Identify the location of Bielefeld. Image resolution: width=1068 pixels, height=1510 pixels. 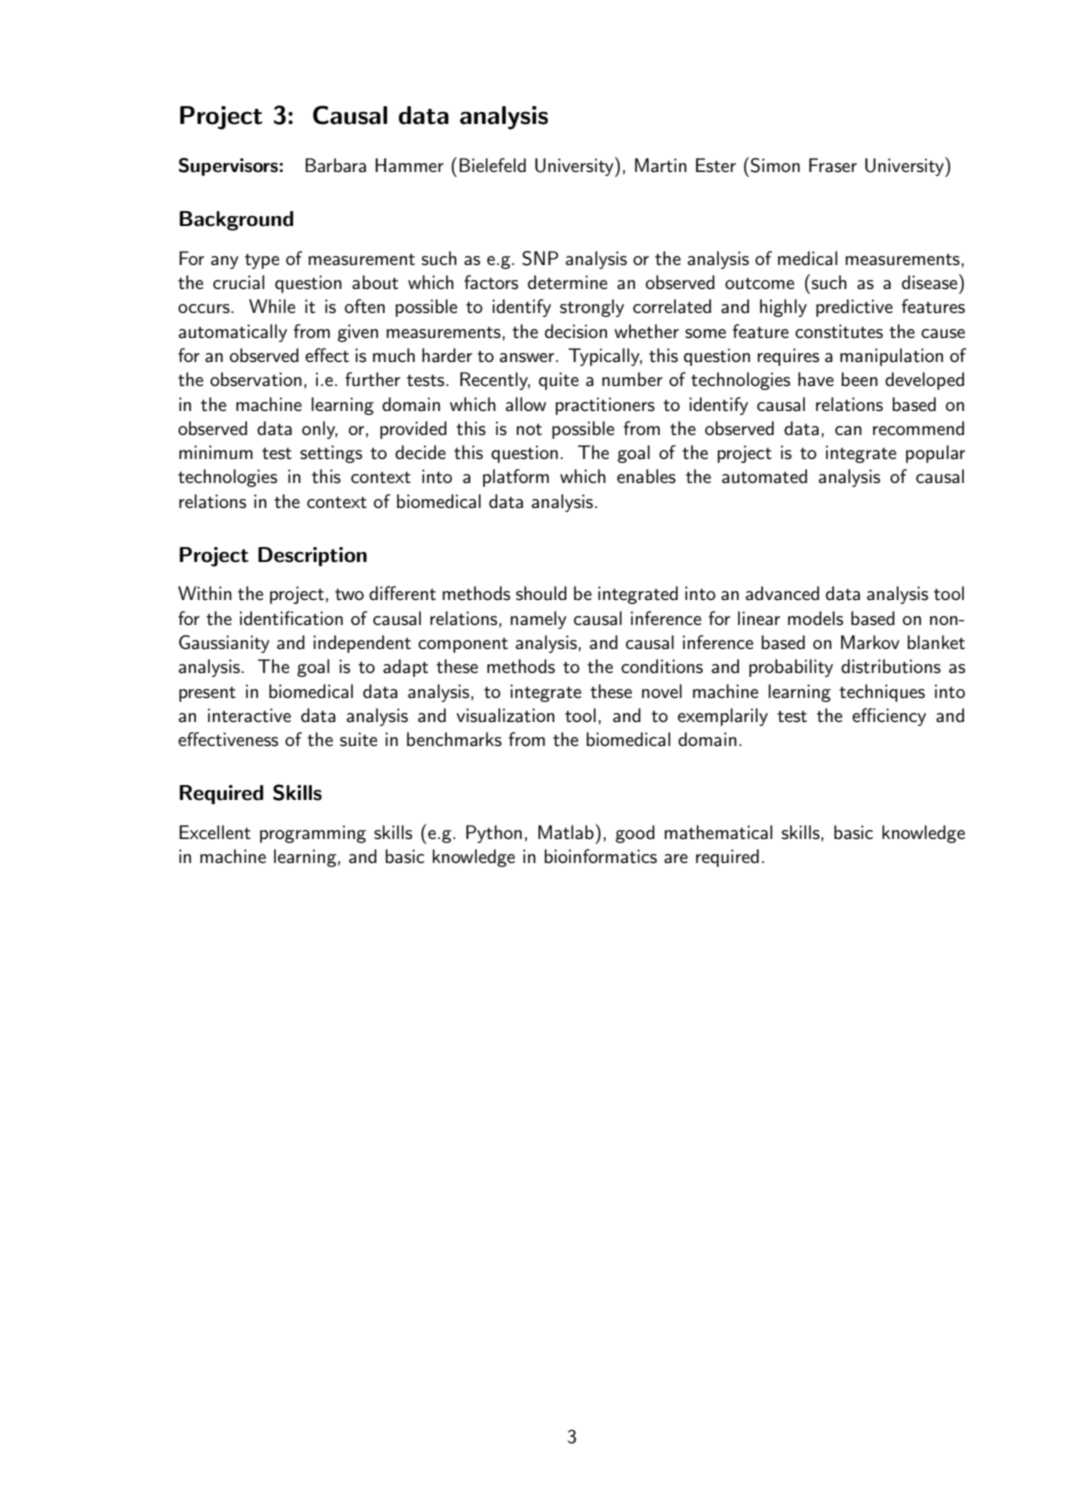
(492, 165).
